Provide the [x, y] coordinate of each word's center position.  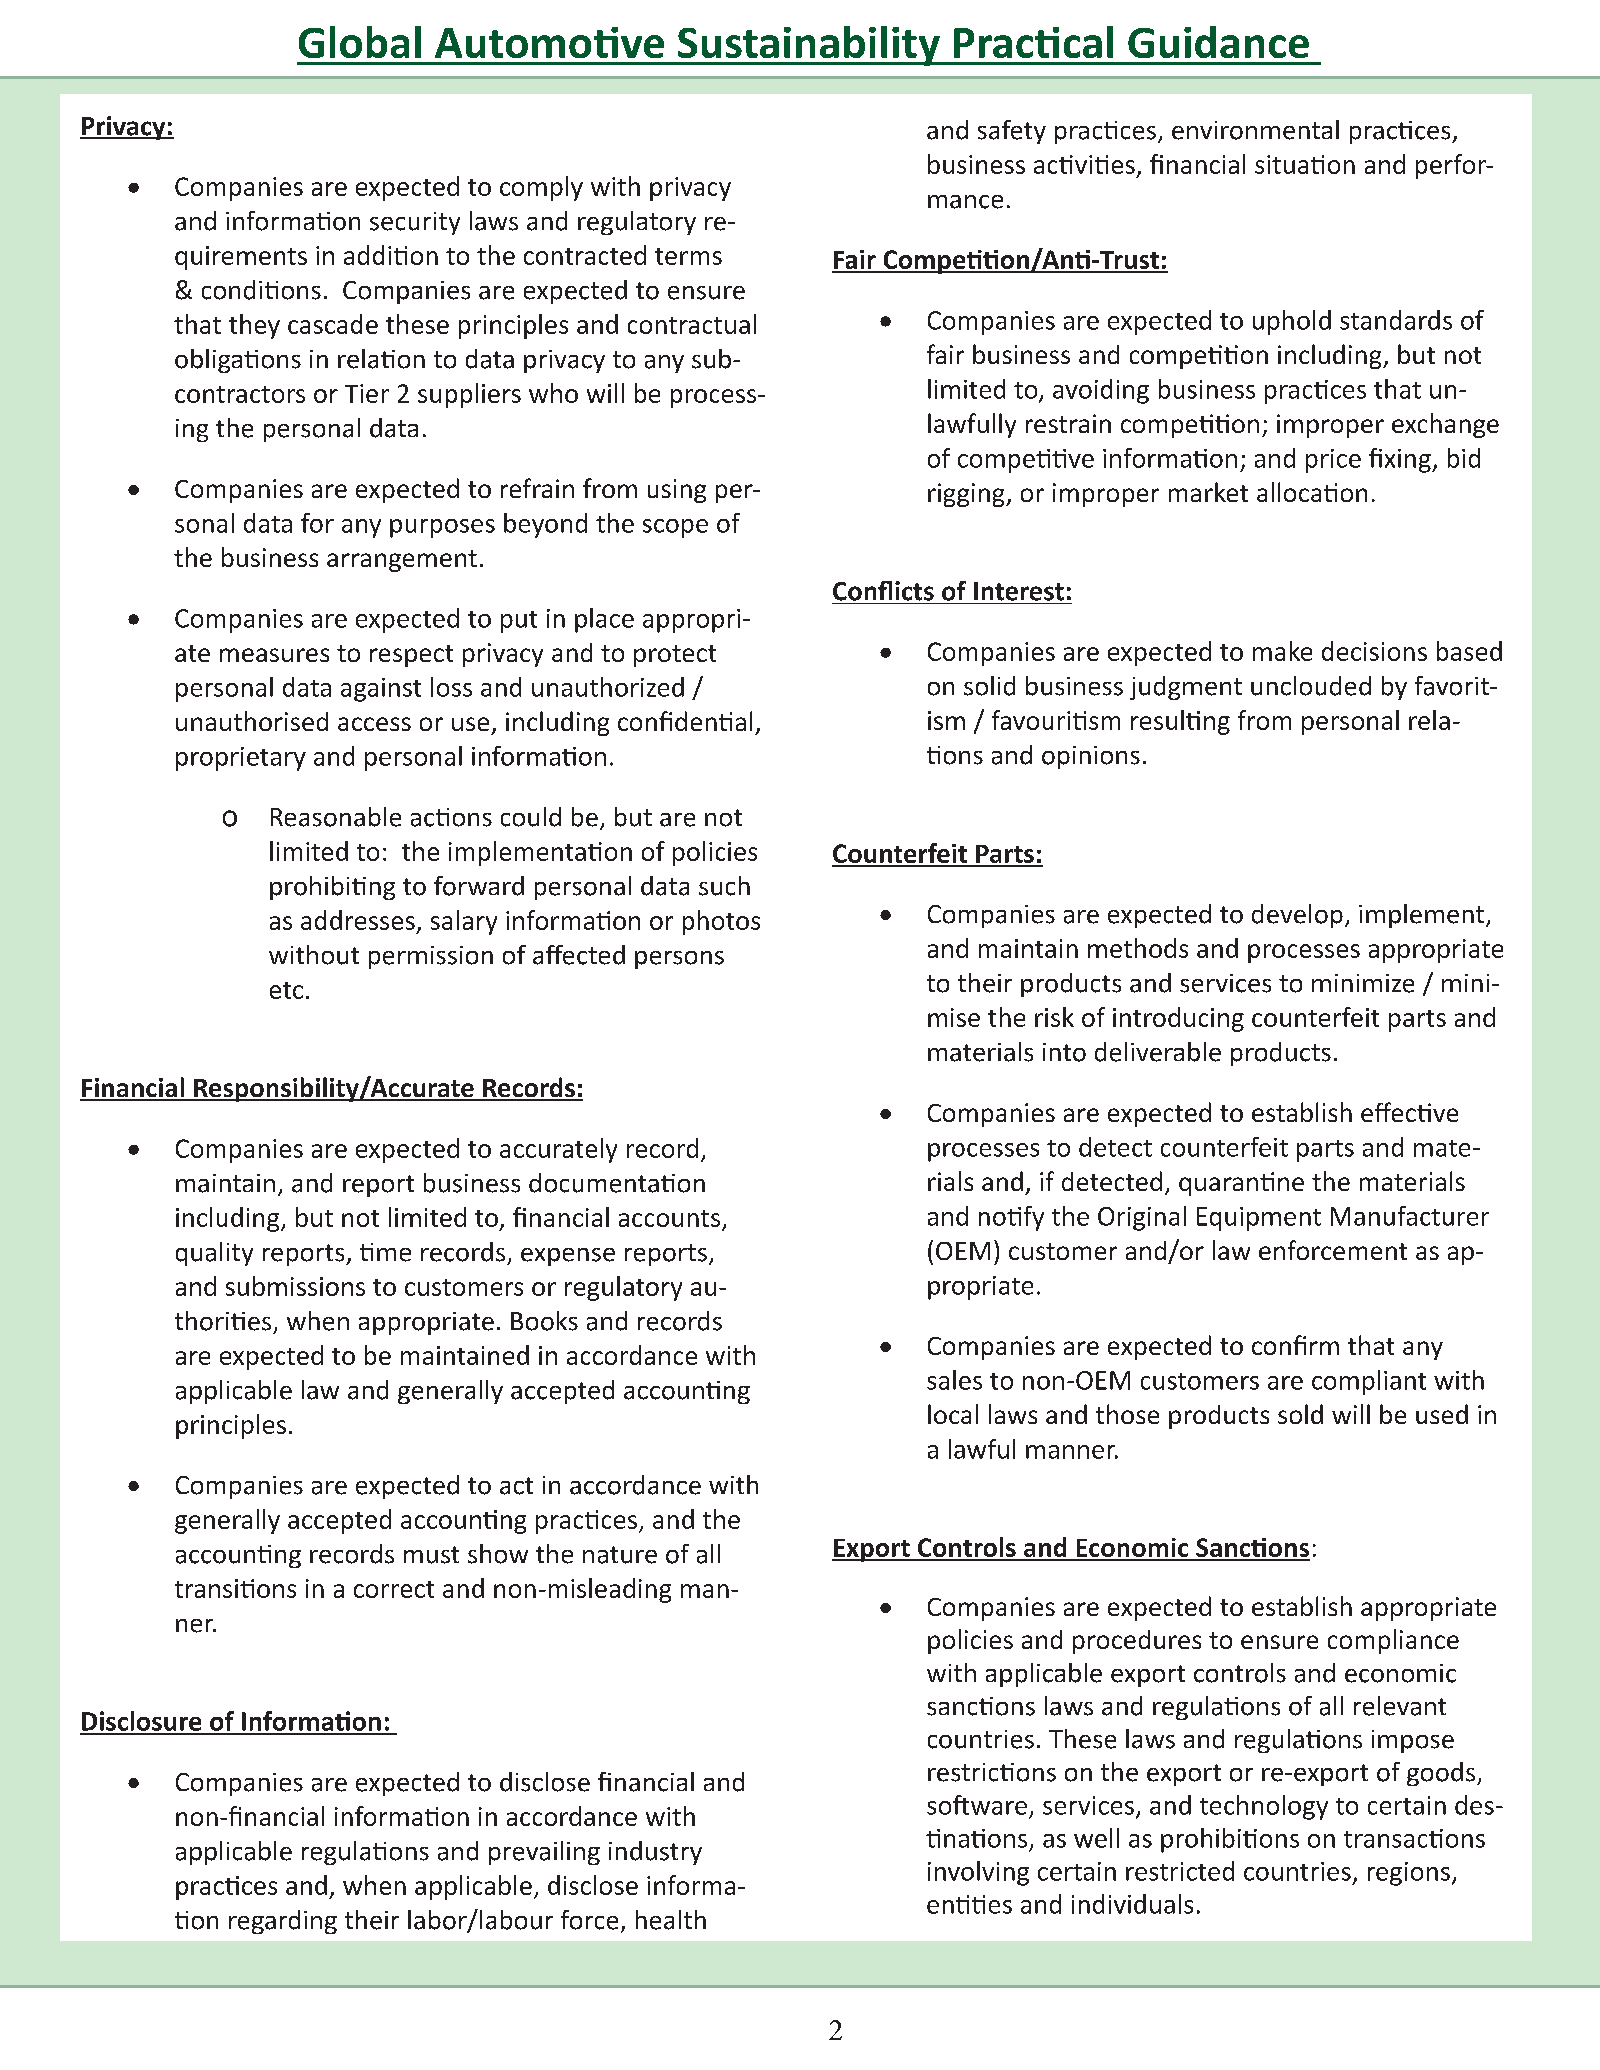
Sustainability [809, 46]
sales [954, 1380]
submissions [295, 1286]
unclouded [1311, 686]
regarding [283, 1922]
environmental [1255, 130]
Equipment [1259, 1219]
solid [989, 686]
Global [360, 42]
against [381, 690]
